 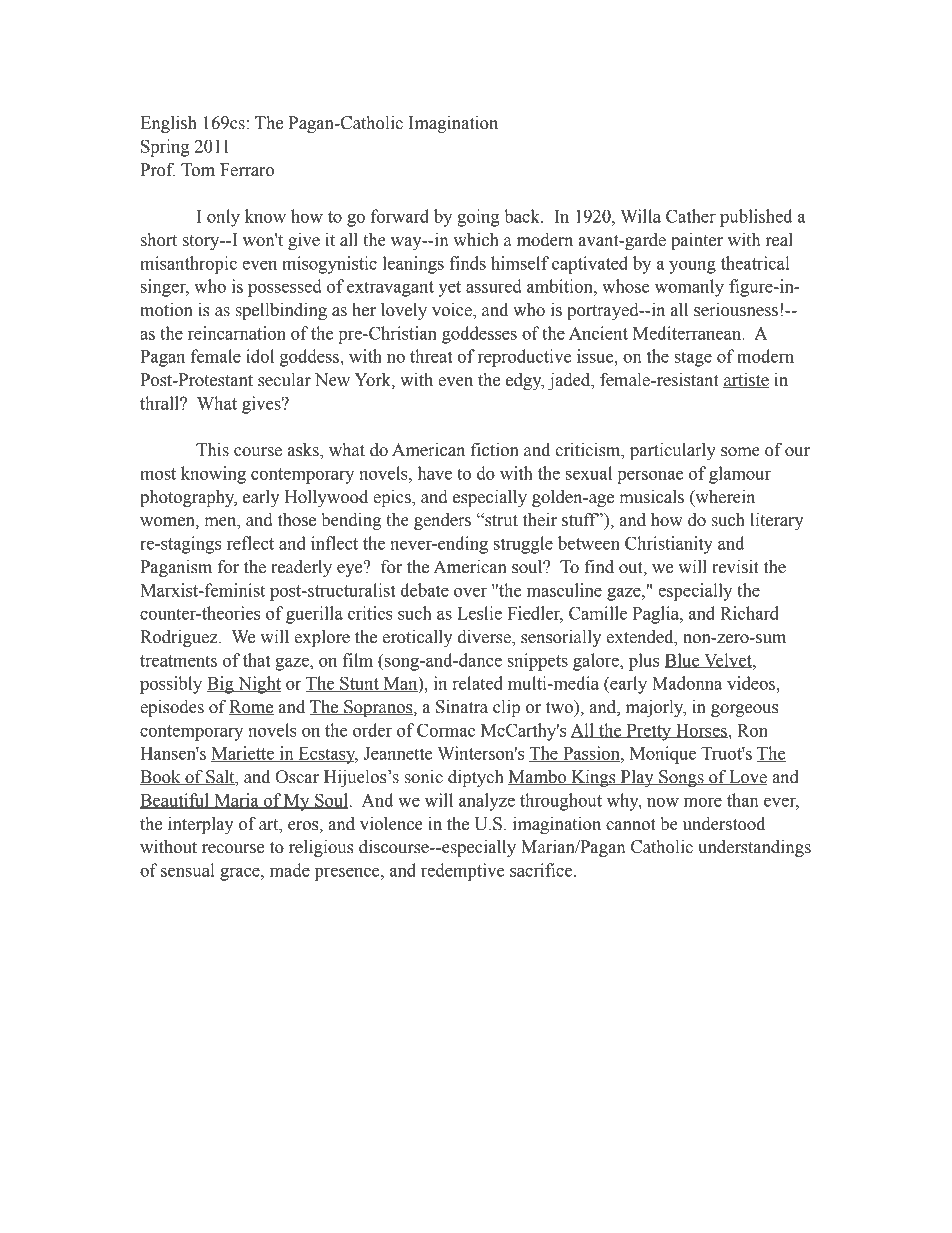 What do you see at coordinates (188, 870) in the screenshot?
I see `sensual` at bounding box center [188, 870].
